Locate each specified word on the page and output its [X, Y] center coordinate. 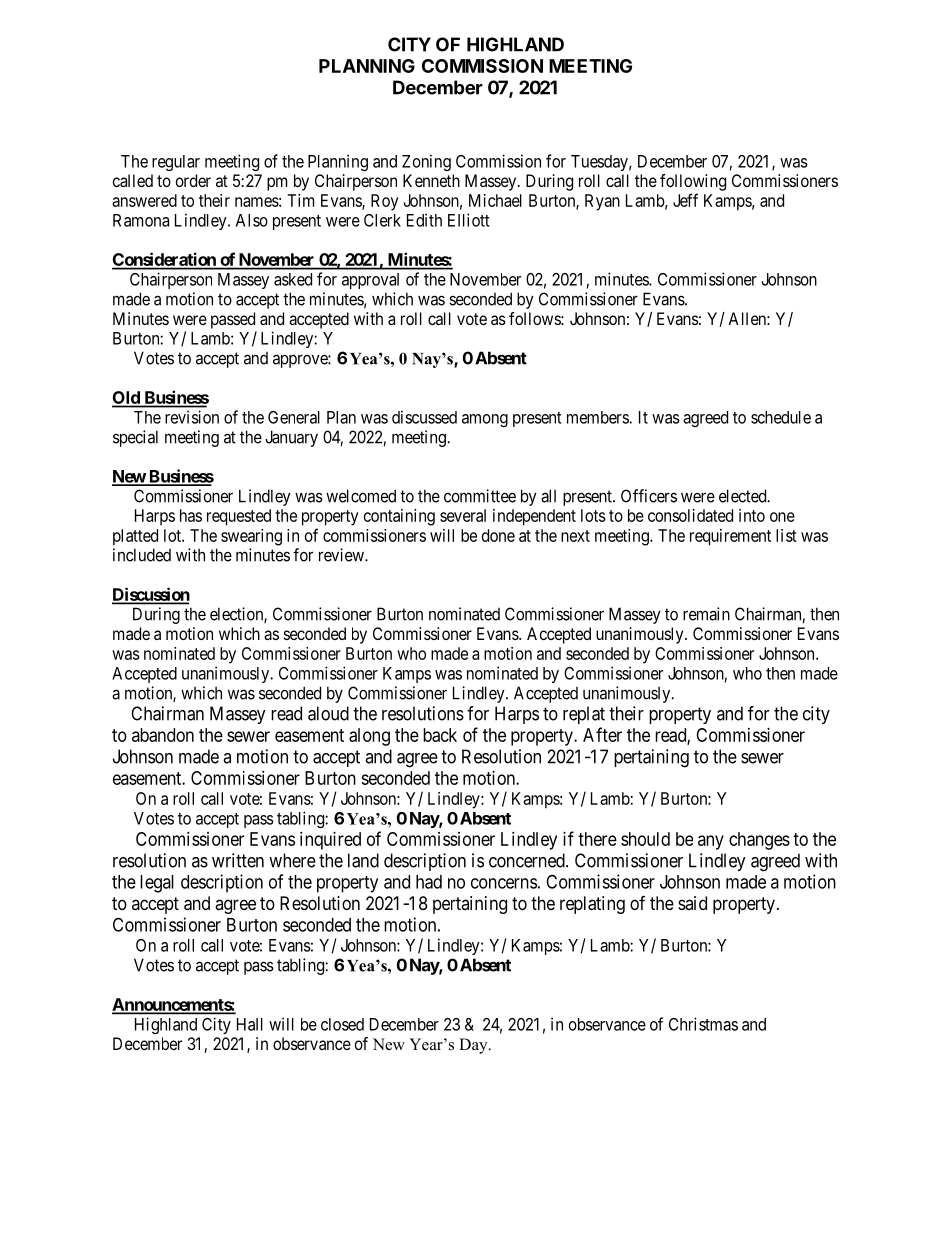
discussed [424, 417]
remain [706, 614]
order [193, 180]
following [693, 182]
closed [342, 1024]
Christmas [703, 1024]
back [440, 735]
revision [192, 417]
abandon [163, 735]
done [498, 535]
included [142, 555]
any [711, 842]
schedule [781, 417]
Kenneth [431, 180]
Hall [250, 1024]
